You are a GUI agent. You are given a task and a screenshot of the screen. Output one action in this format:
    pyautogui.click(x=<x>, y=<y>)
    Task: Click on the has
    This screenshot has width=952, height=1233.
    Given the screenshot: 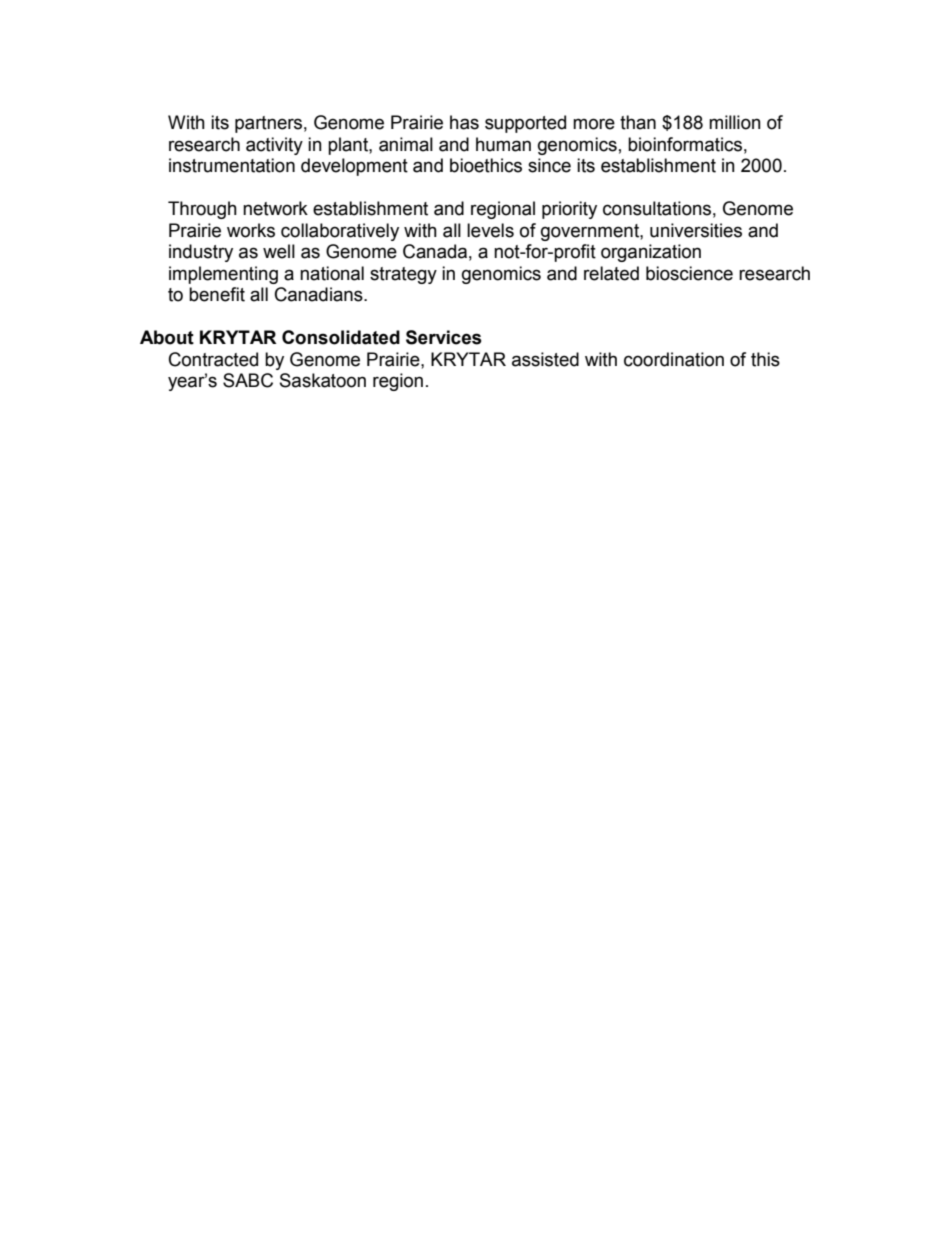 What is the action you would take?
    pyautogui.click(x=464, y=122)
